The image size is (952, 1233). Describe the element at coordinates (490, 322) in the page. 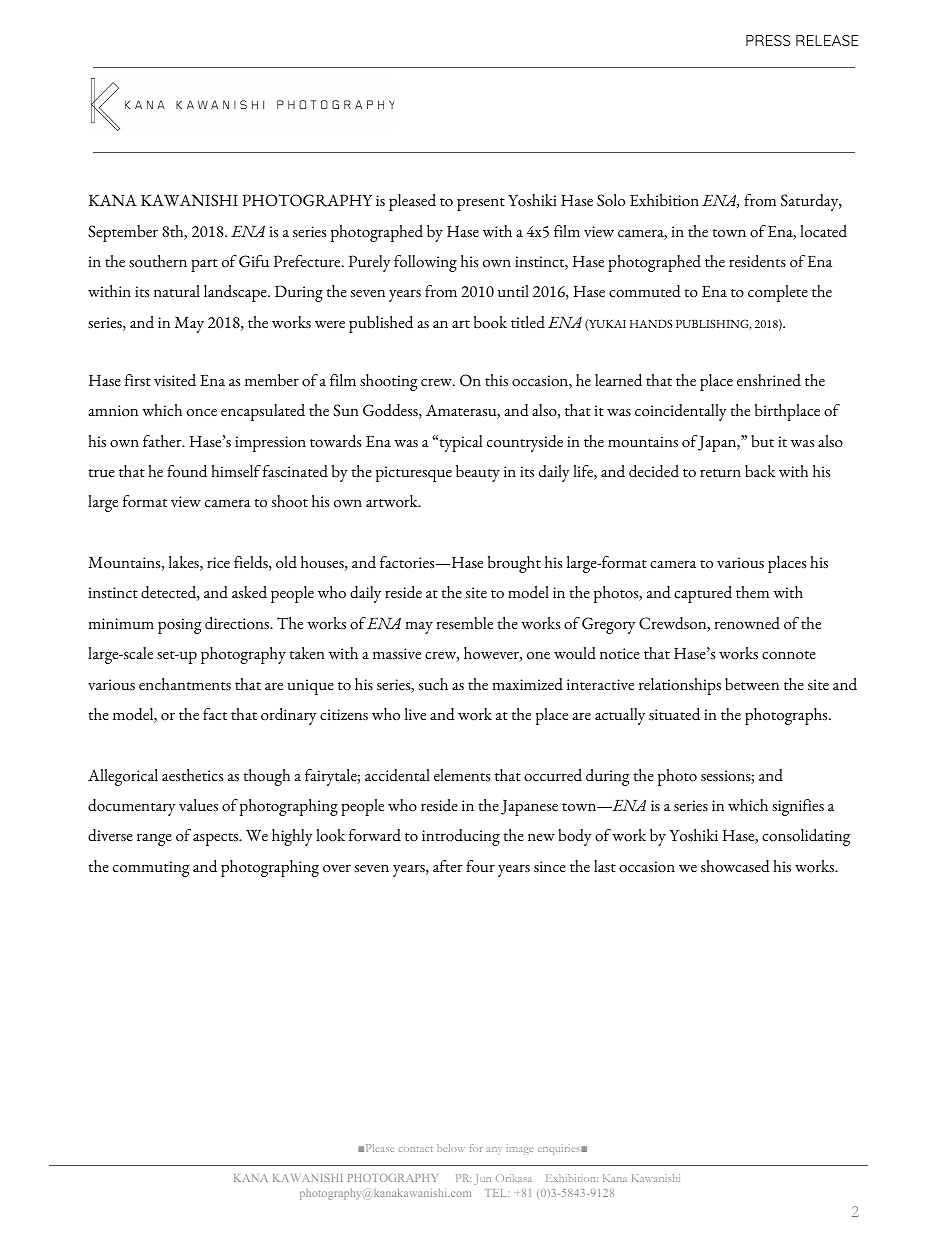

I see `book` at that location.
